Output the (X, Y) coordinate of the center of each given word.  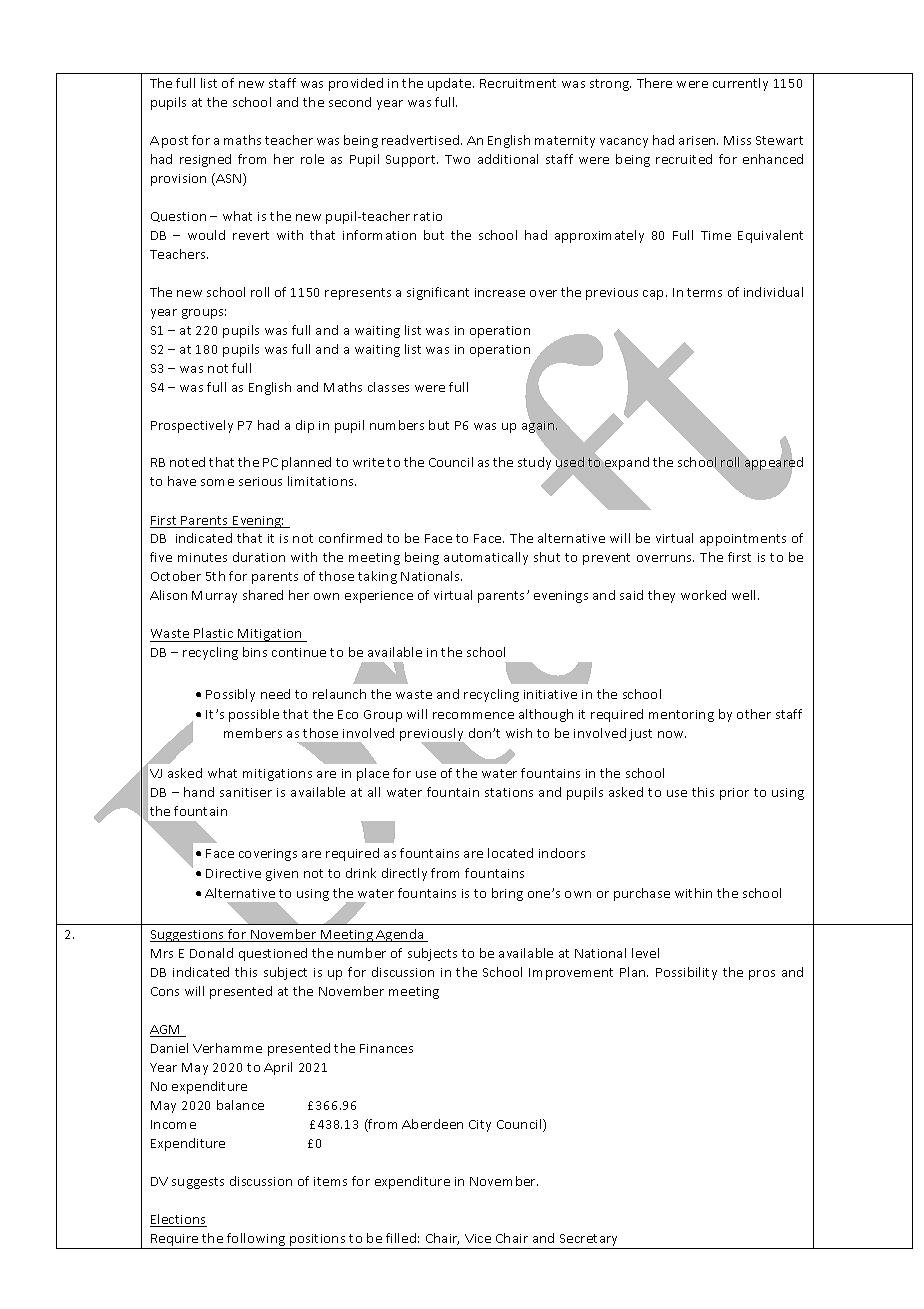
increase (500, 292)
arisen (698, 140)
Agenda (400, 935)
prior (734, 794)
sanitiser (246, 792)
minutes (202, 557)
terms (704, 292)
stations (509, 792)
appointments (743, 540)
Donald (211, 953)
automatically (486, 558)
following (256, 1241)
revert (251, 235)
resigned (205, 160)
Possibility (686, 973)
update (451, 84)
